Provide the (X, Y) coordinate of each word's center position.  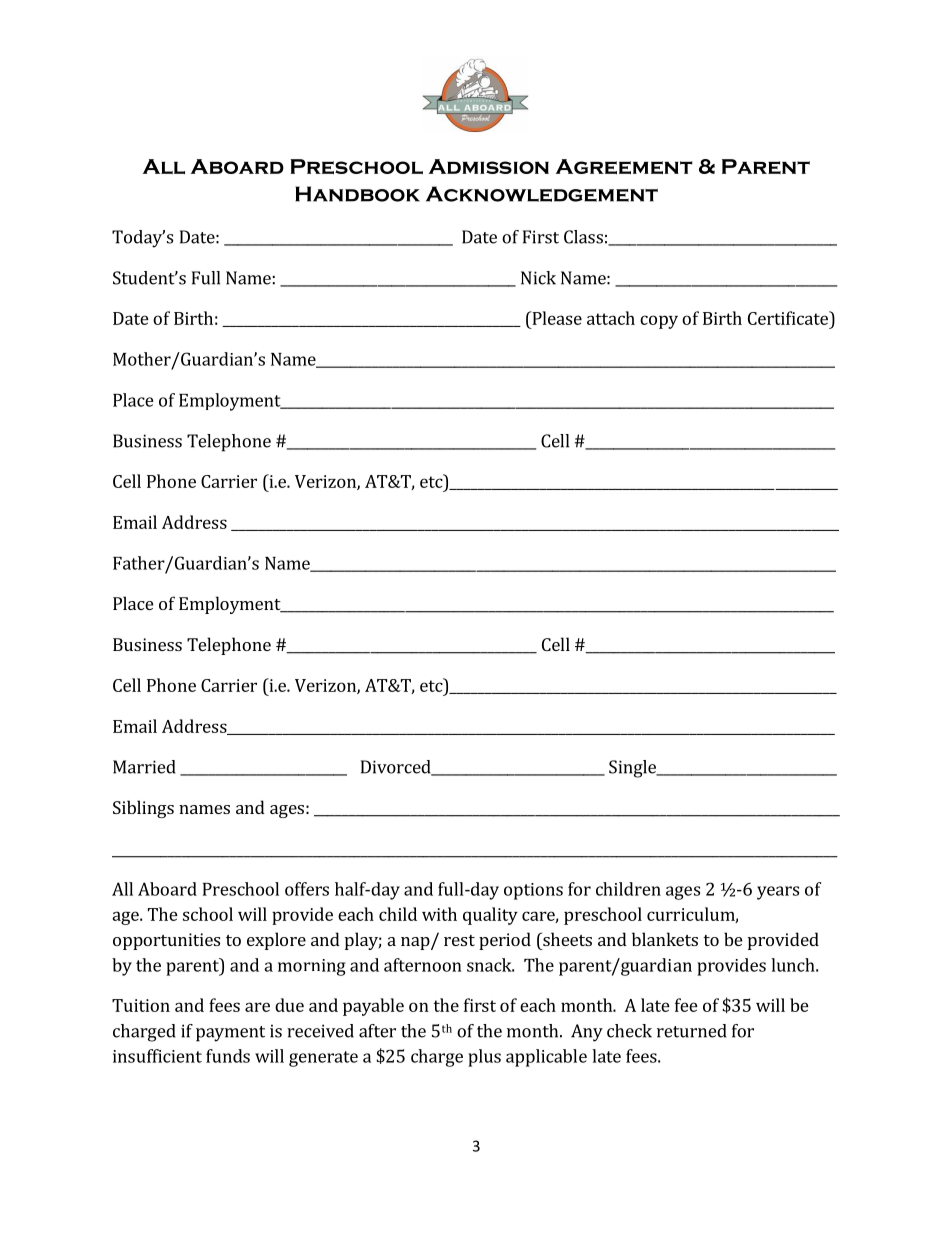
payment (230, 1034)
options (533, 891)
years (778, 893)
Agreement (624, 166)
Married (144, 767)
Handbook (357, 194)
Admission (489, 166)
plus (484, 1058)
